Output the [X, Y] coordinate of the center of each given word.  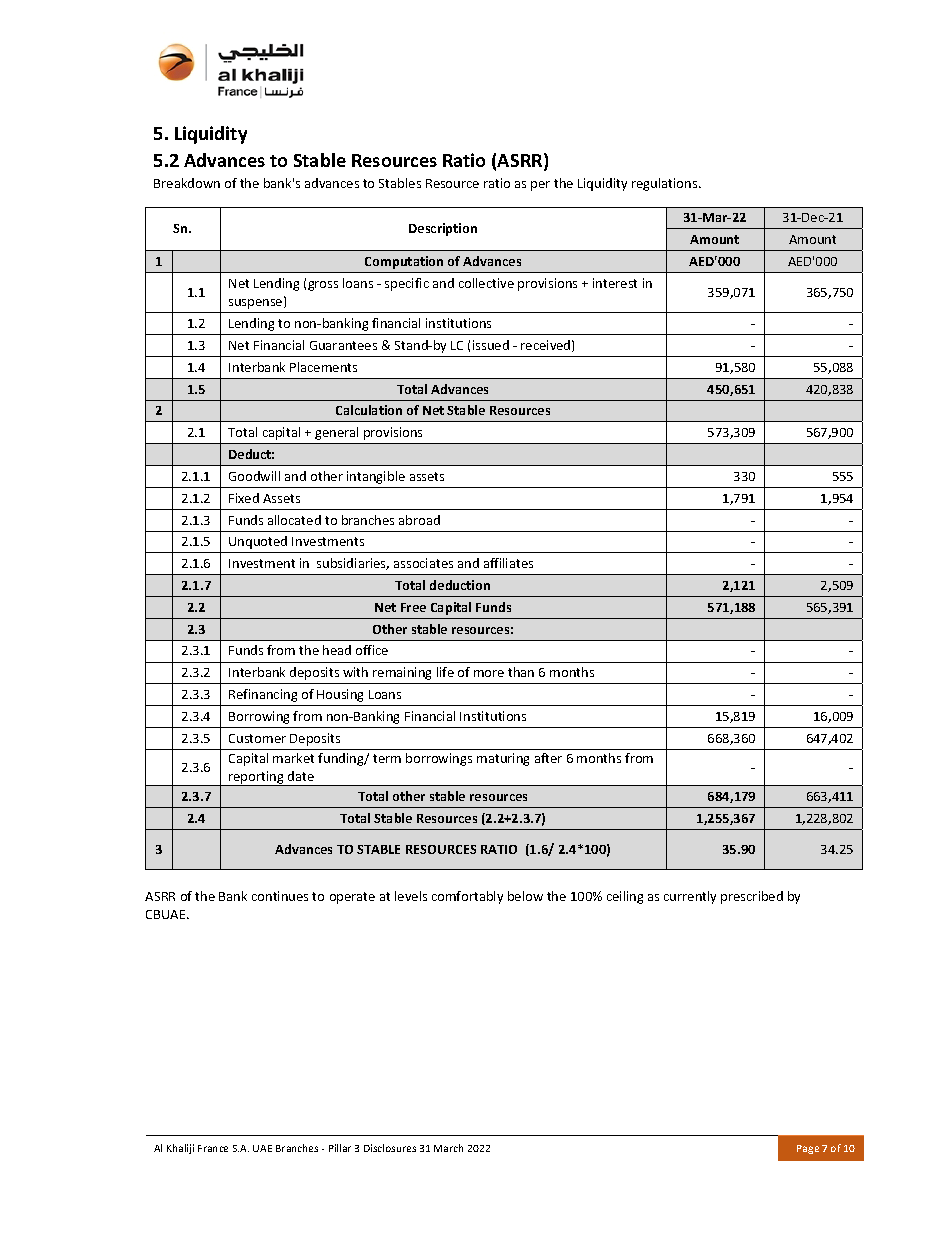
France [213, 1148]
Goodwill [254, 476]
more [489, 673]
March [448, 1148]
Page [808, 1149]
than [521, 672]
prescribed [752, 897]
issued [491, 345]
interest [615, 283]
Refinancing [263, 695]
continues [280, 896]
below [525, 896]
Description [443, 229]
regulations [666, 184]
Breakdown [187, 183]
